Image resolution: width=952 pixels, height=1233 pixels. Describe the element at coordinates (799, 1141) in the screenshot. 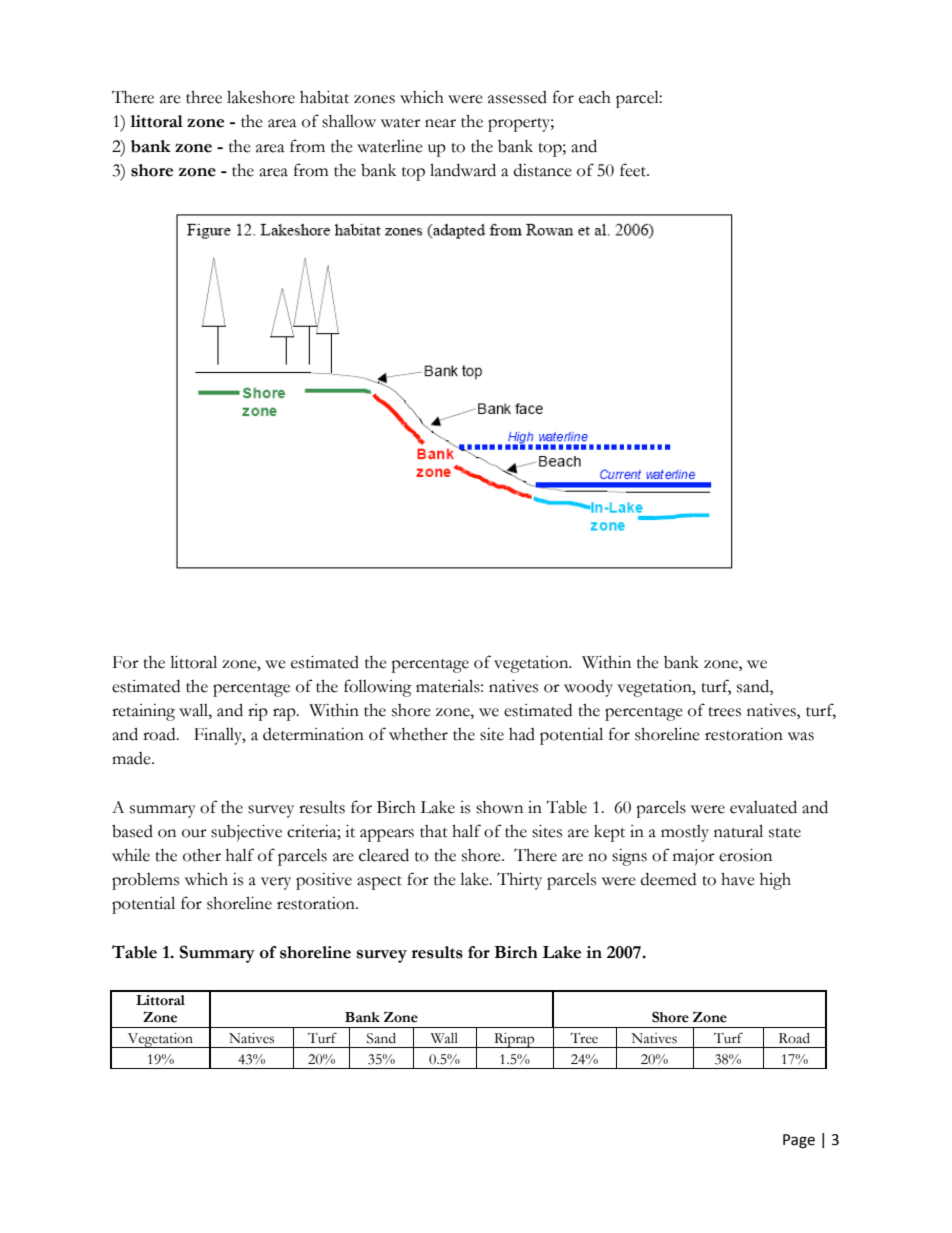

I see `Page` at that location.
